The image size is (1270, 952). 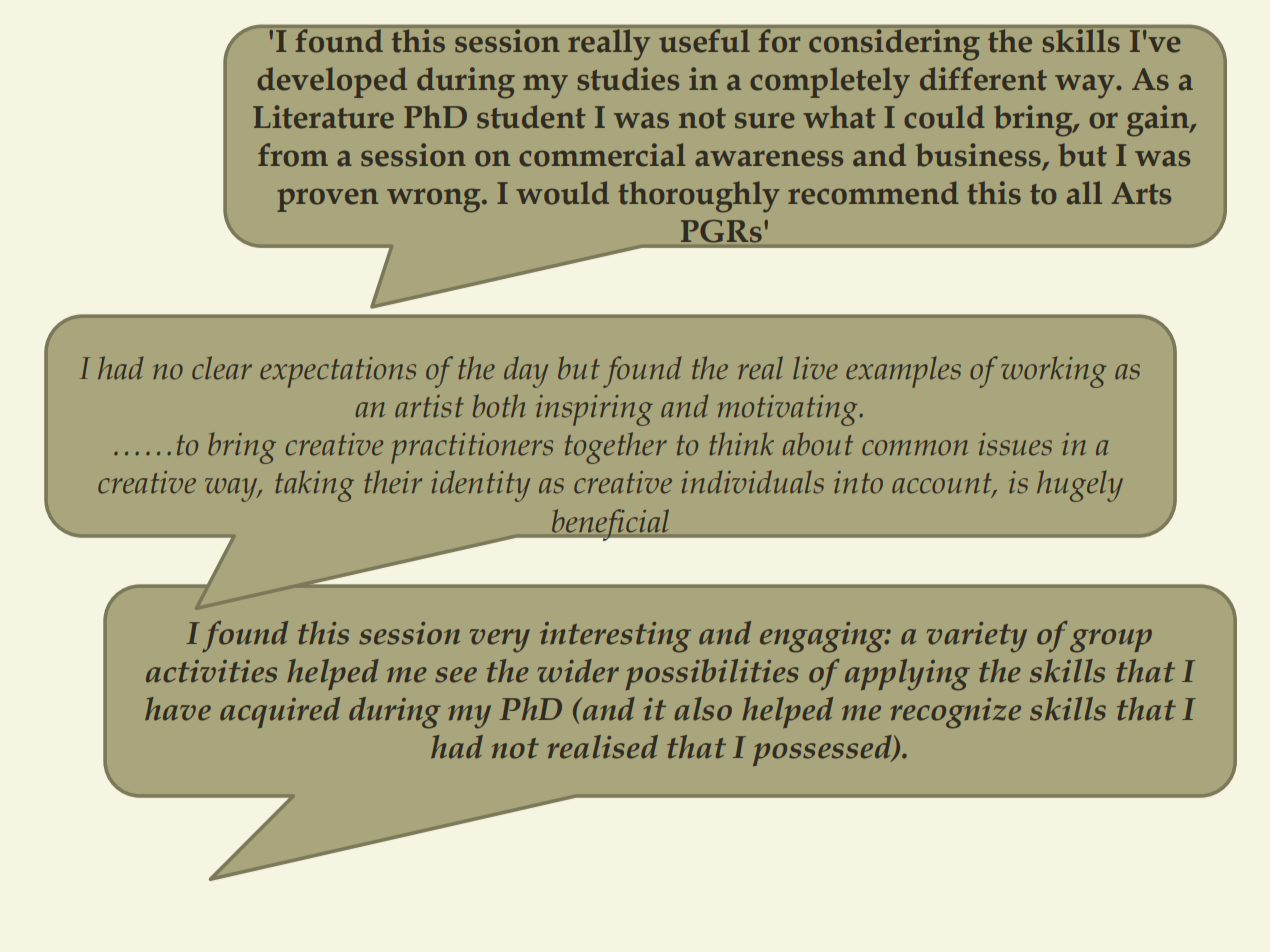 What do you see at coordinates (332, 82) in the document?
I see `developed` at bounding box center [332, 82].
